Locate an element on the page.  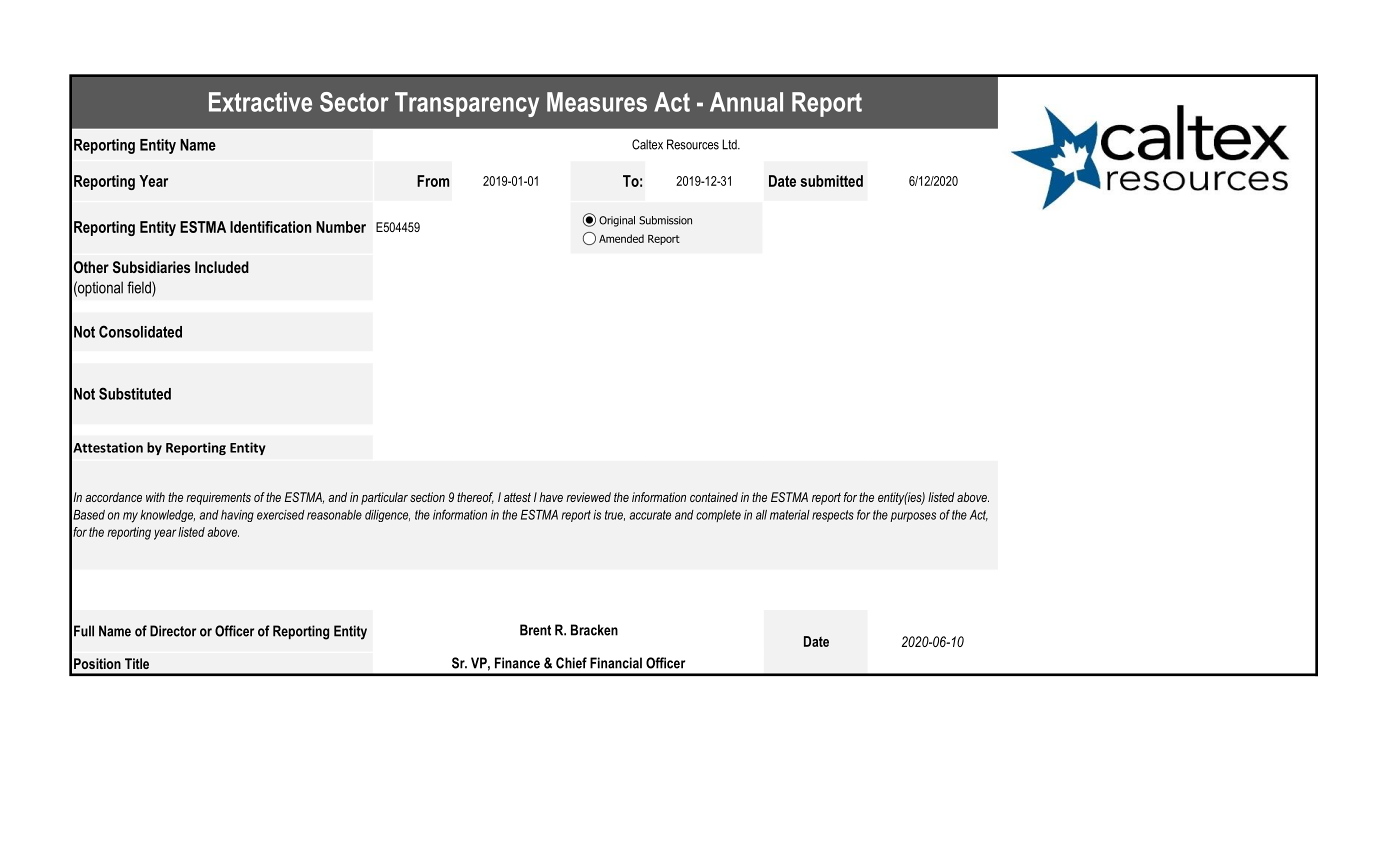
Financial is located at coordinates (616, 663).
